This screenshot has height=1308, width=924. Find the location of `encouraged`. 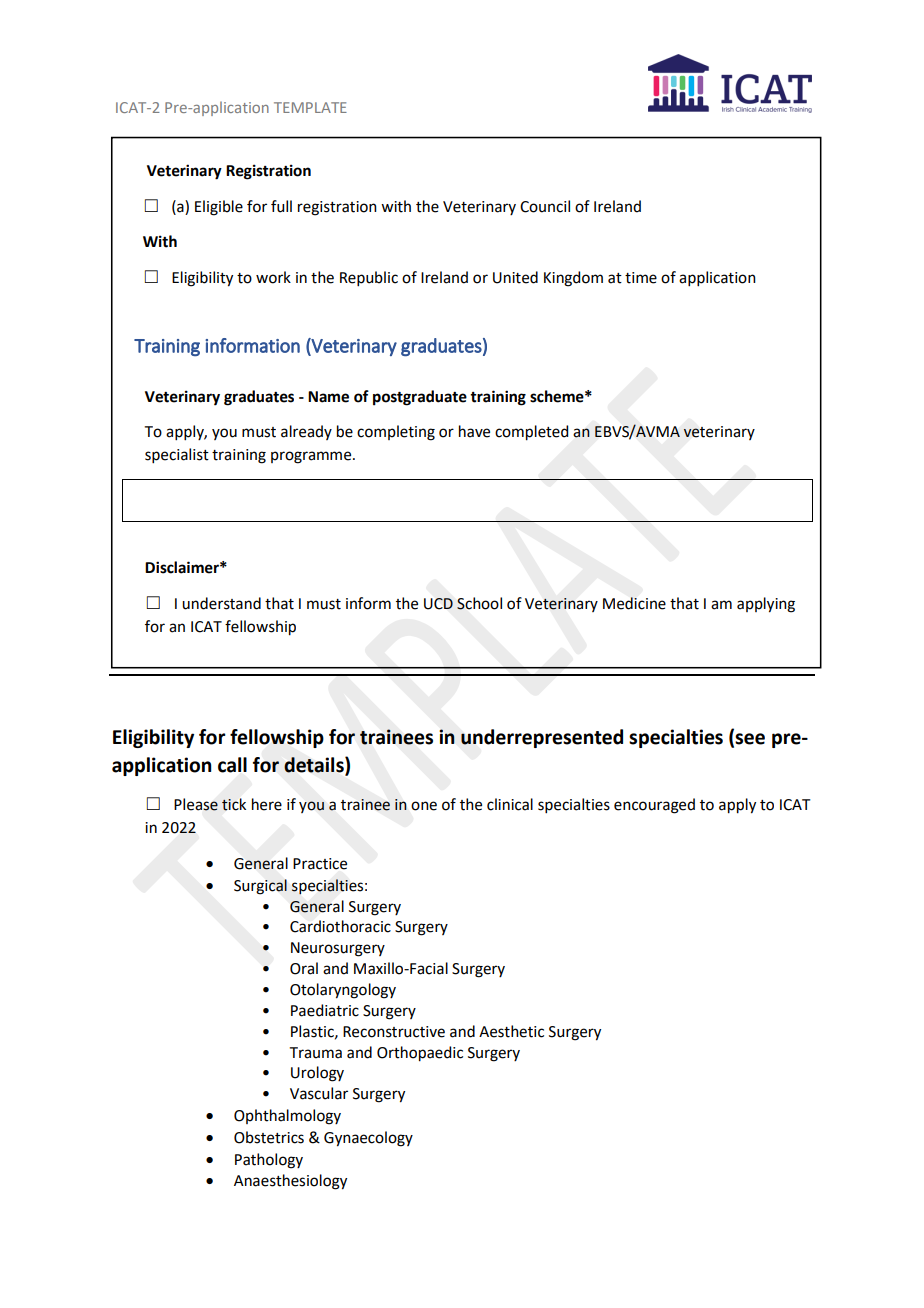

encouraged is located at coordinates (654, 806).
